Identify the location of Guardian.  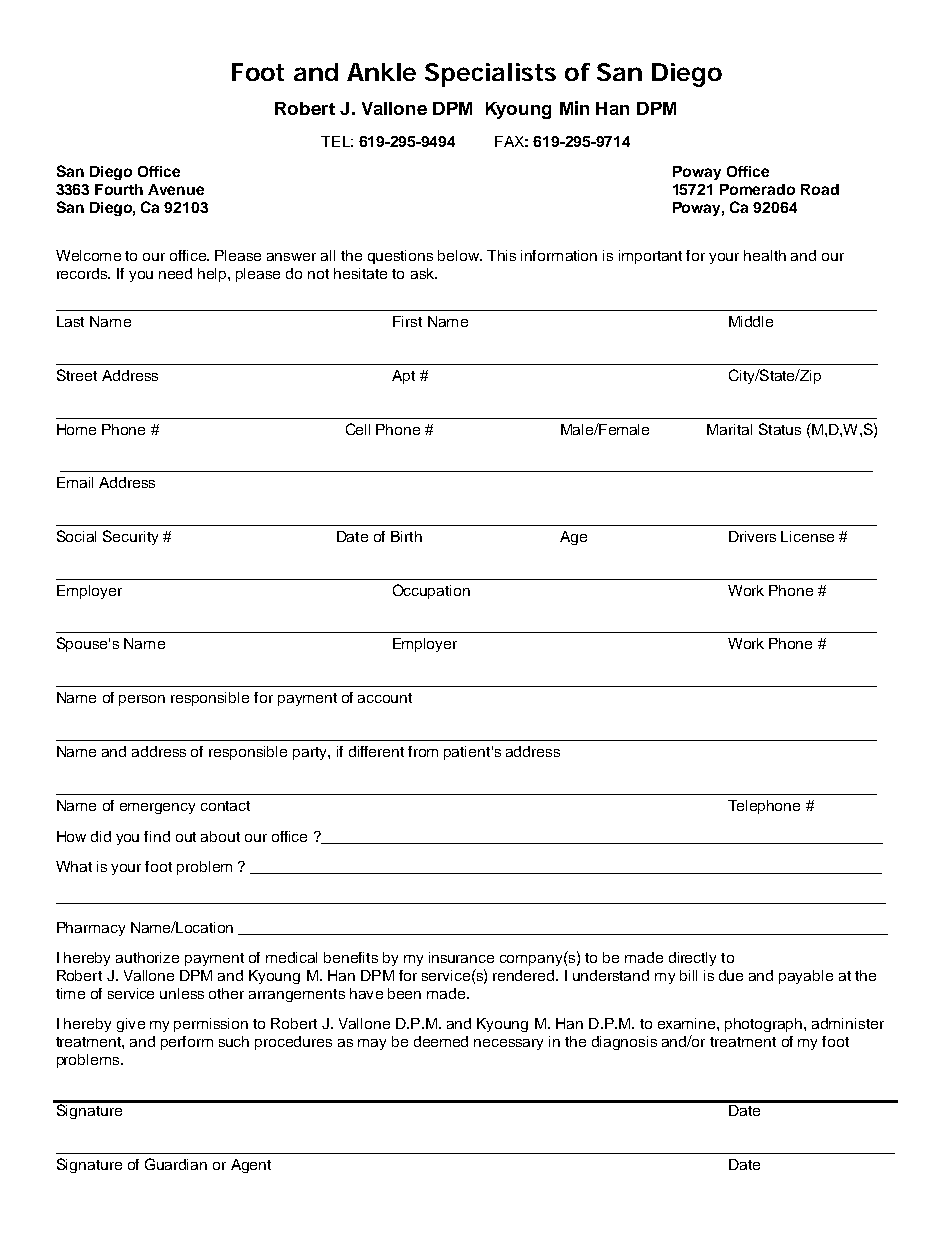
(176, 1164).
